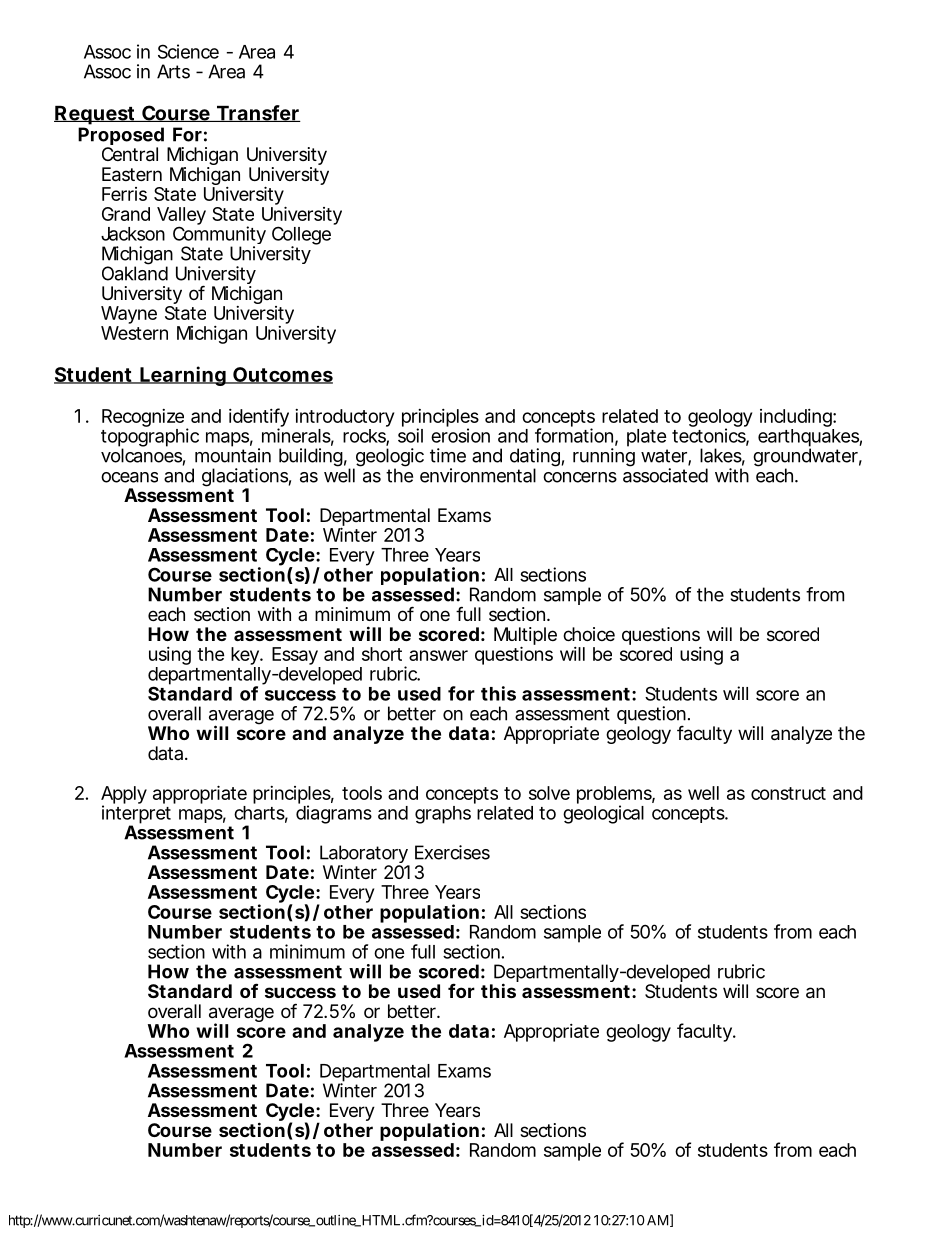 The image size is (952, 1233). What do you see at coordinates (219, 236) in the screenshot?
I see `Community` at bounding box center [219, 236].
